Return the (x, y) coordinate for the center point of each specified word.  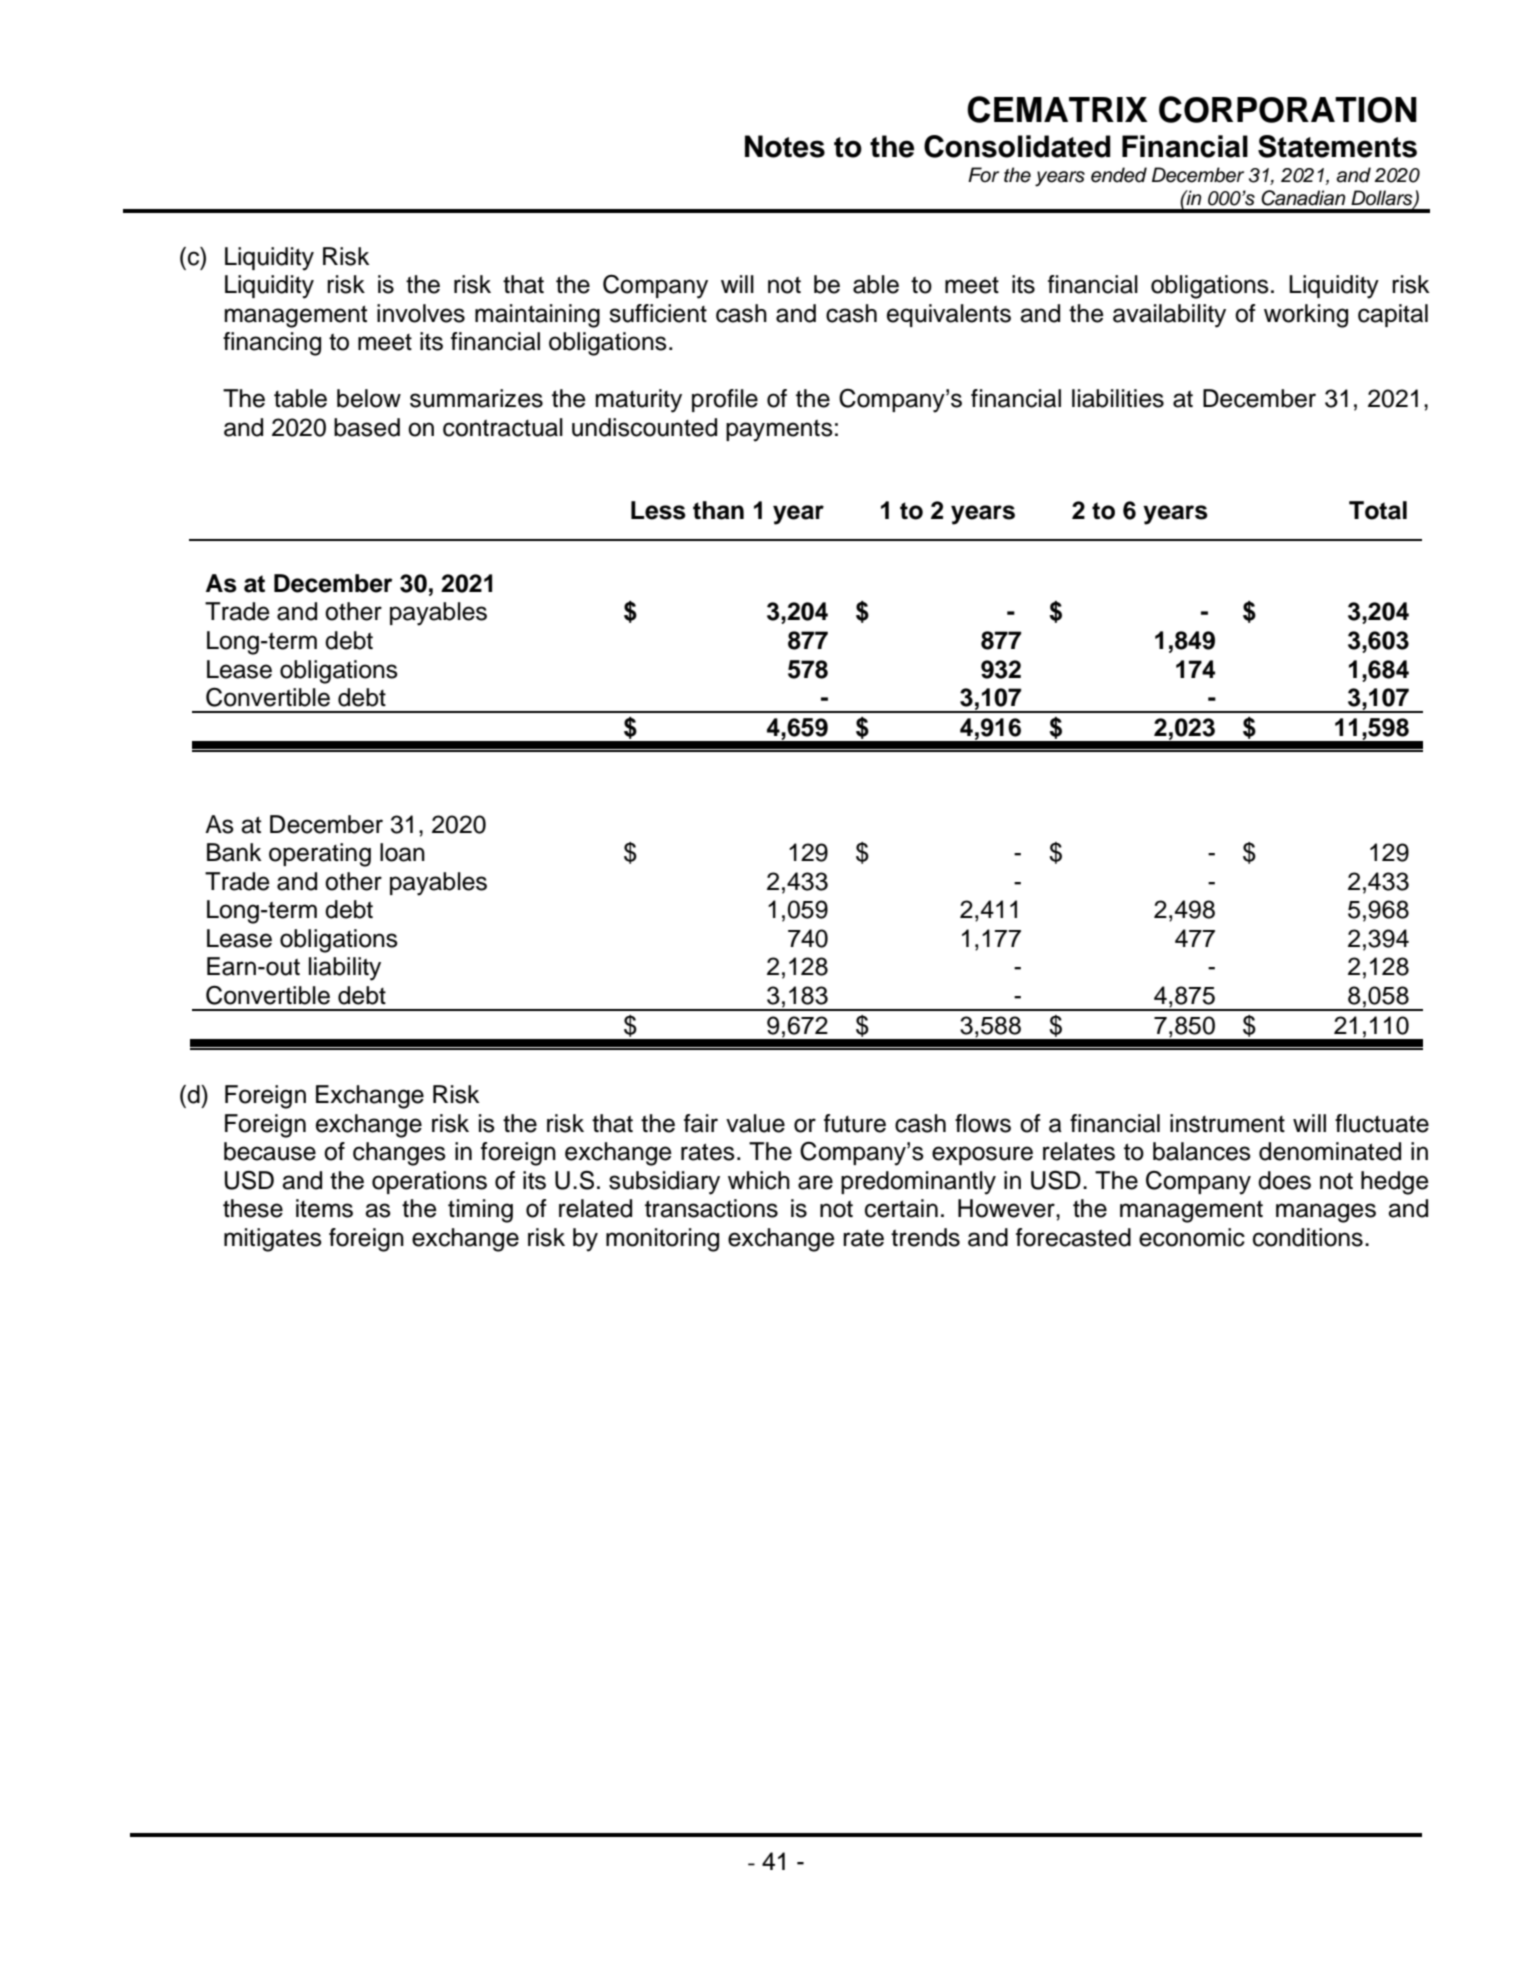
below (369, 398)
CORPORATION (1288, 109)
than (718, 510)
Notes (785, 146)
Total (1378, 510)
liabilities (1118, 398)
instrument (1227, 1123)
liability (345, 969)
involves (421, 313)
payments (779, 431)
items (324, 1208)
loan (402, 852)
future (855, 1123)
